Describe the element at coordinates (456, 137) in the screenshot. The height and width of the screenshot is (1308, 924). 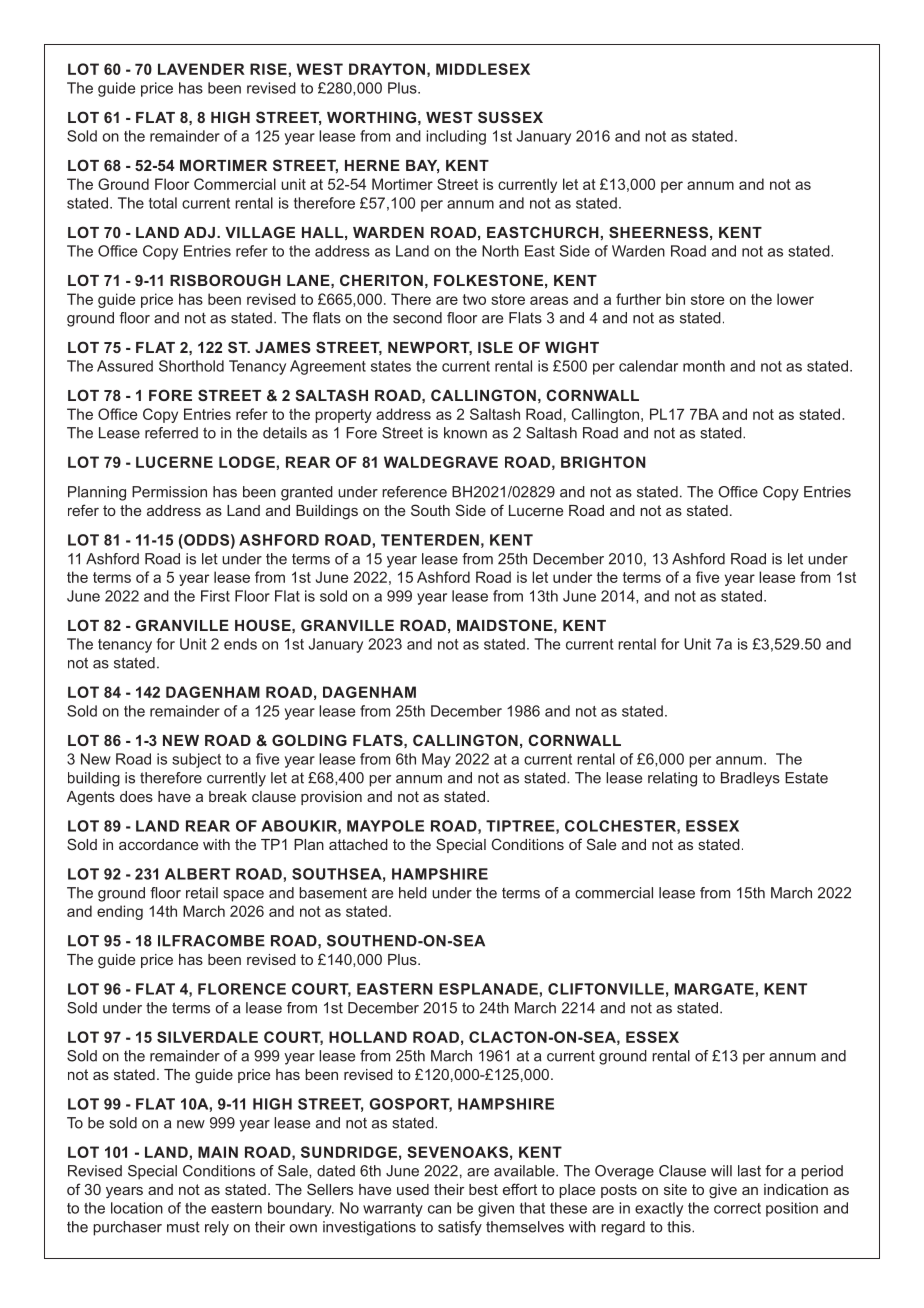
I see `including` at that location.
